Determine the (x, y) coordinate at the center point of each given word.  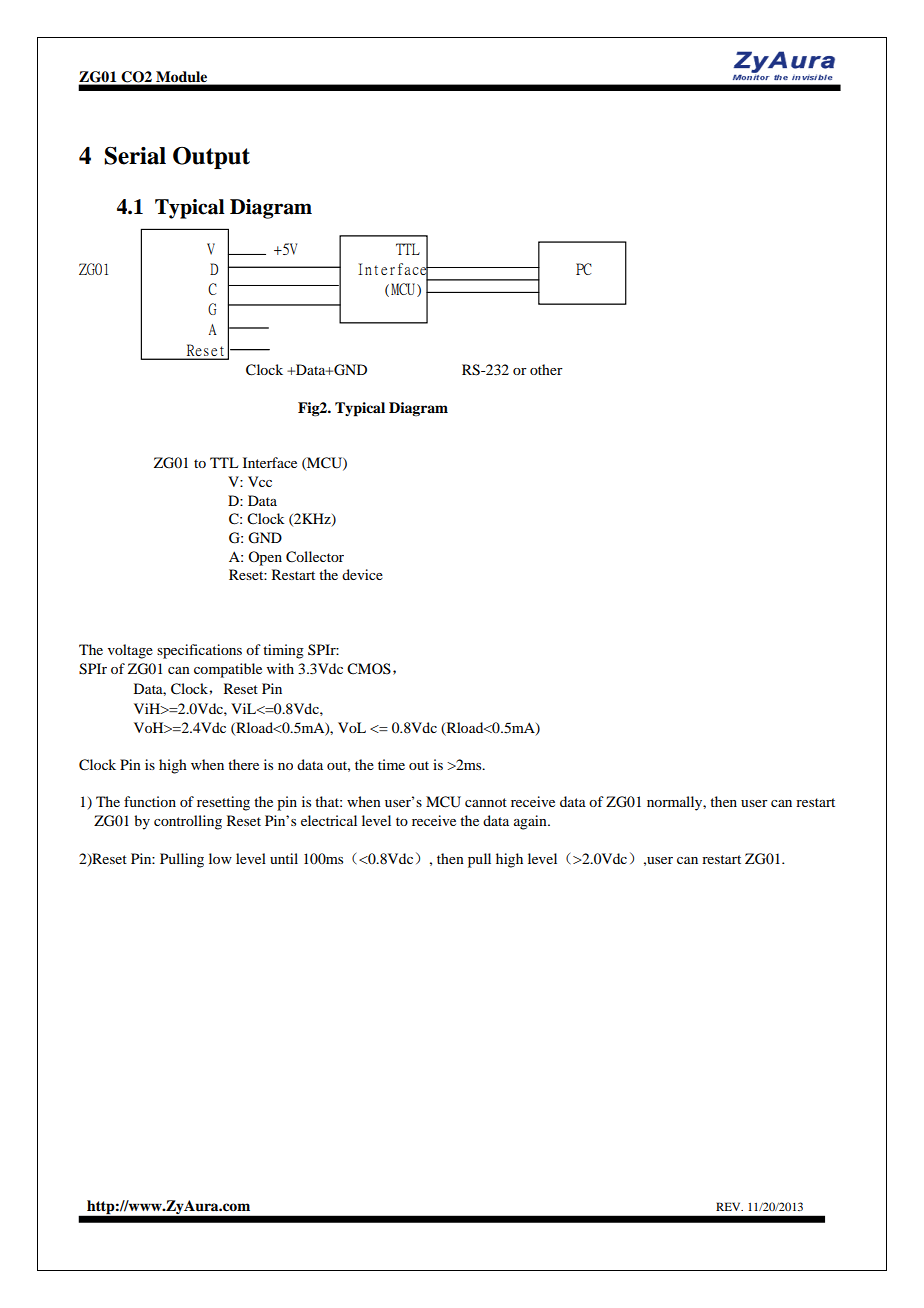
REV (729, 1206)
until (284, 858)
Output (211, 158)
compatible (228, 670)
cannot (486, 802)
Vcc (260, 481)
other (546, 369)
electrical (329, 820)
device (362, 574)
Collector (315, 557)
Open (265, 558)
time (391, 764)
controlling (188, 822)
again (531, 822)
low (220, 858)
